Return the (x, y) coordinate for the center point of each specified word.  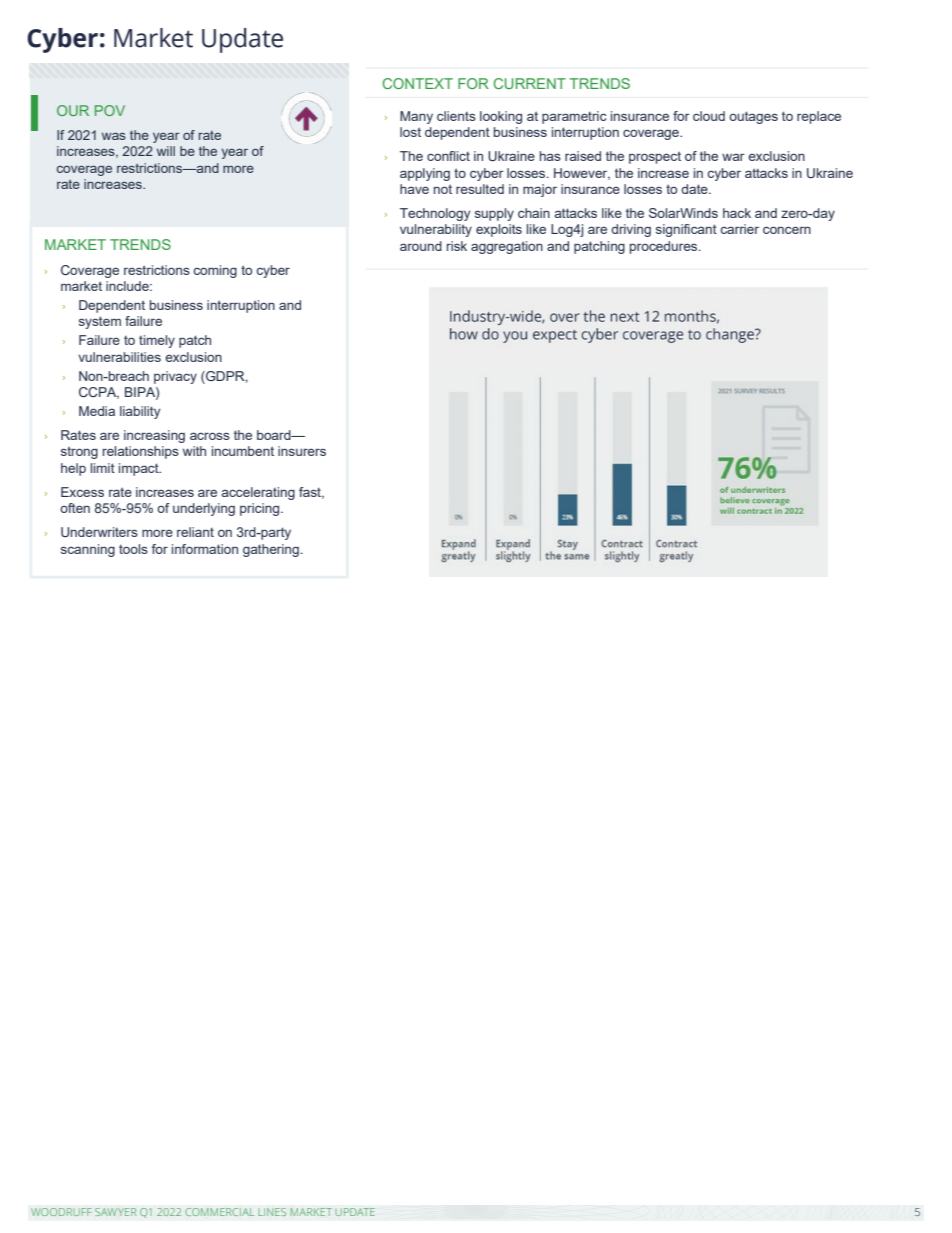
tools (133, 549)
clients (456, 116)
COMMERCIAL (219, 1212)
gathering (271, 550)
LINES (272, 1212)
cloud (709, 116)
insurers (302, 451)
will (166, 151)
